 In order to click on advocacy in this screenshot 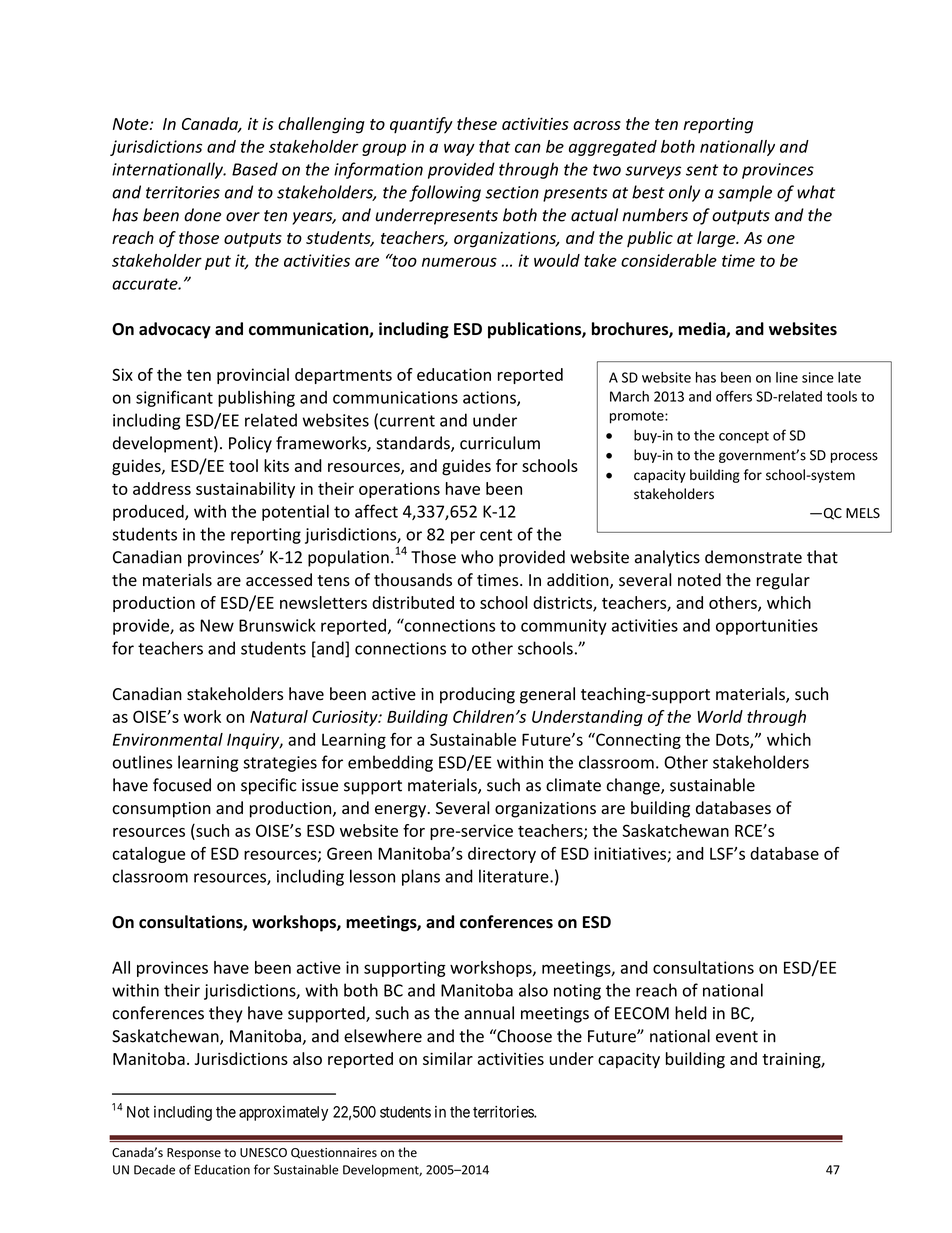, I will do `click(175, 330)`.
